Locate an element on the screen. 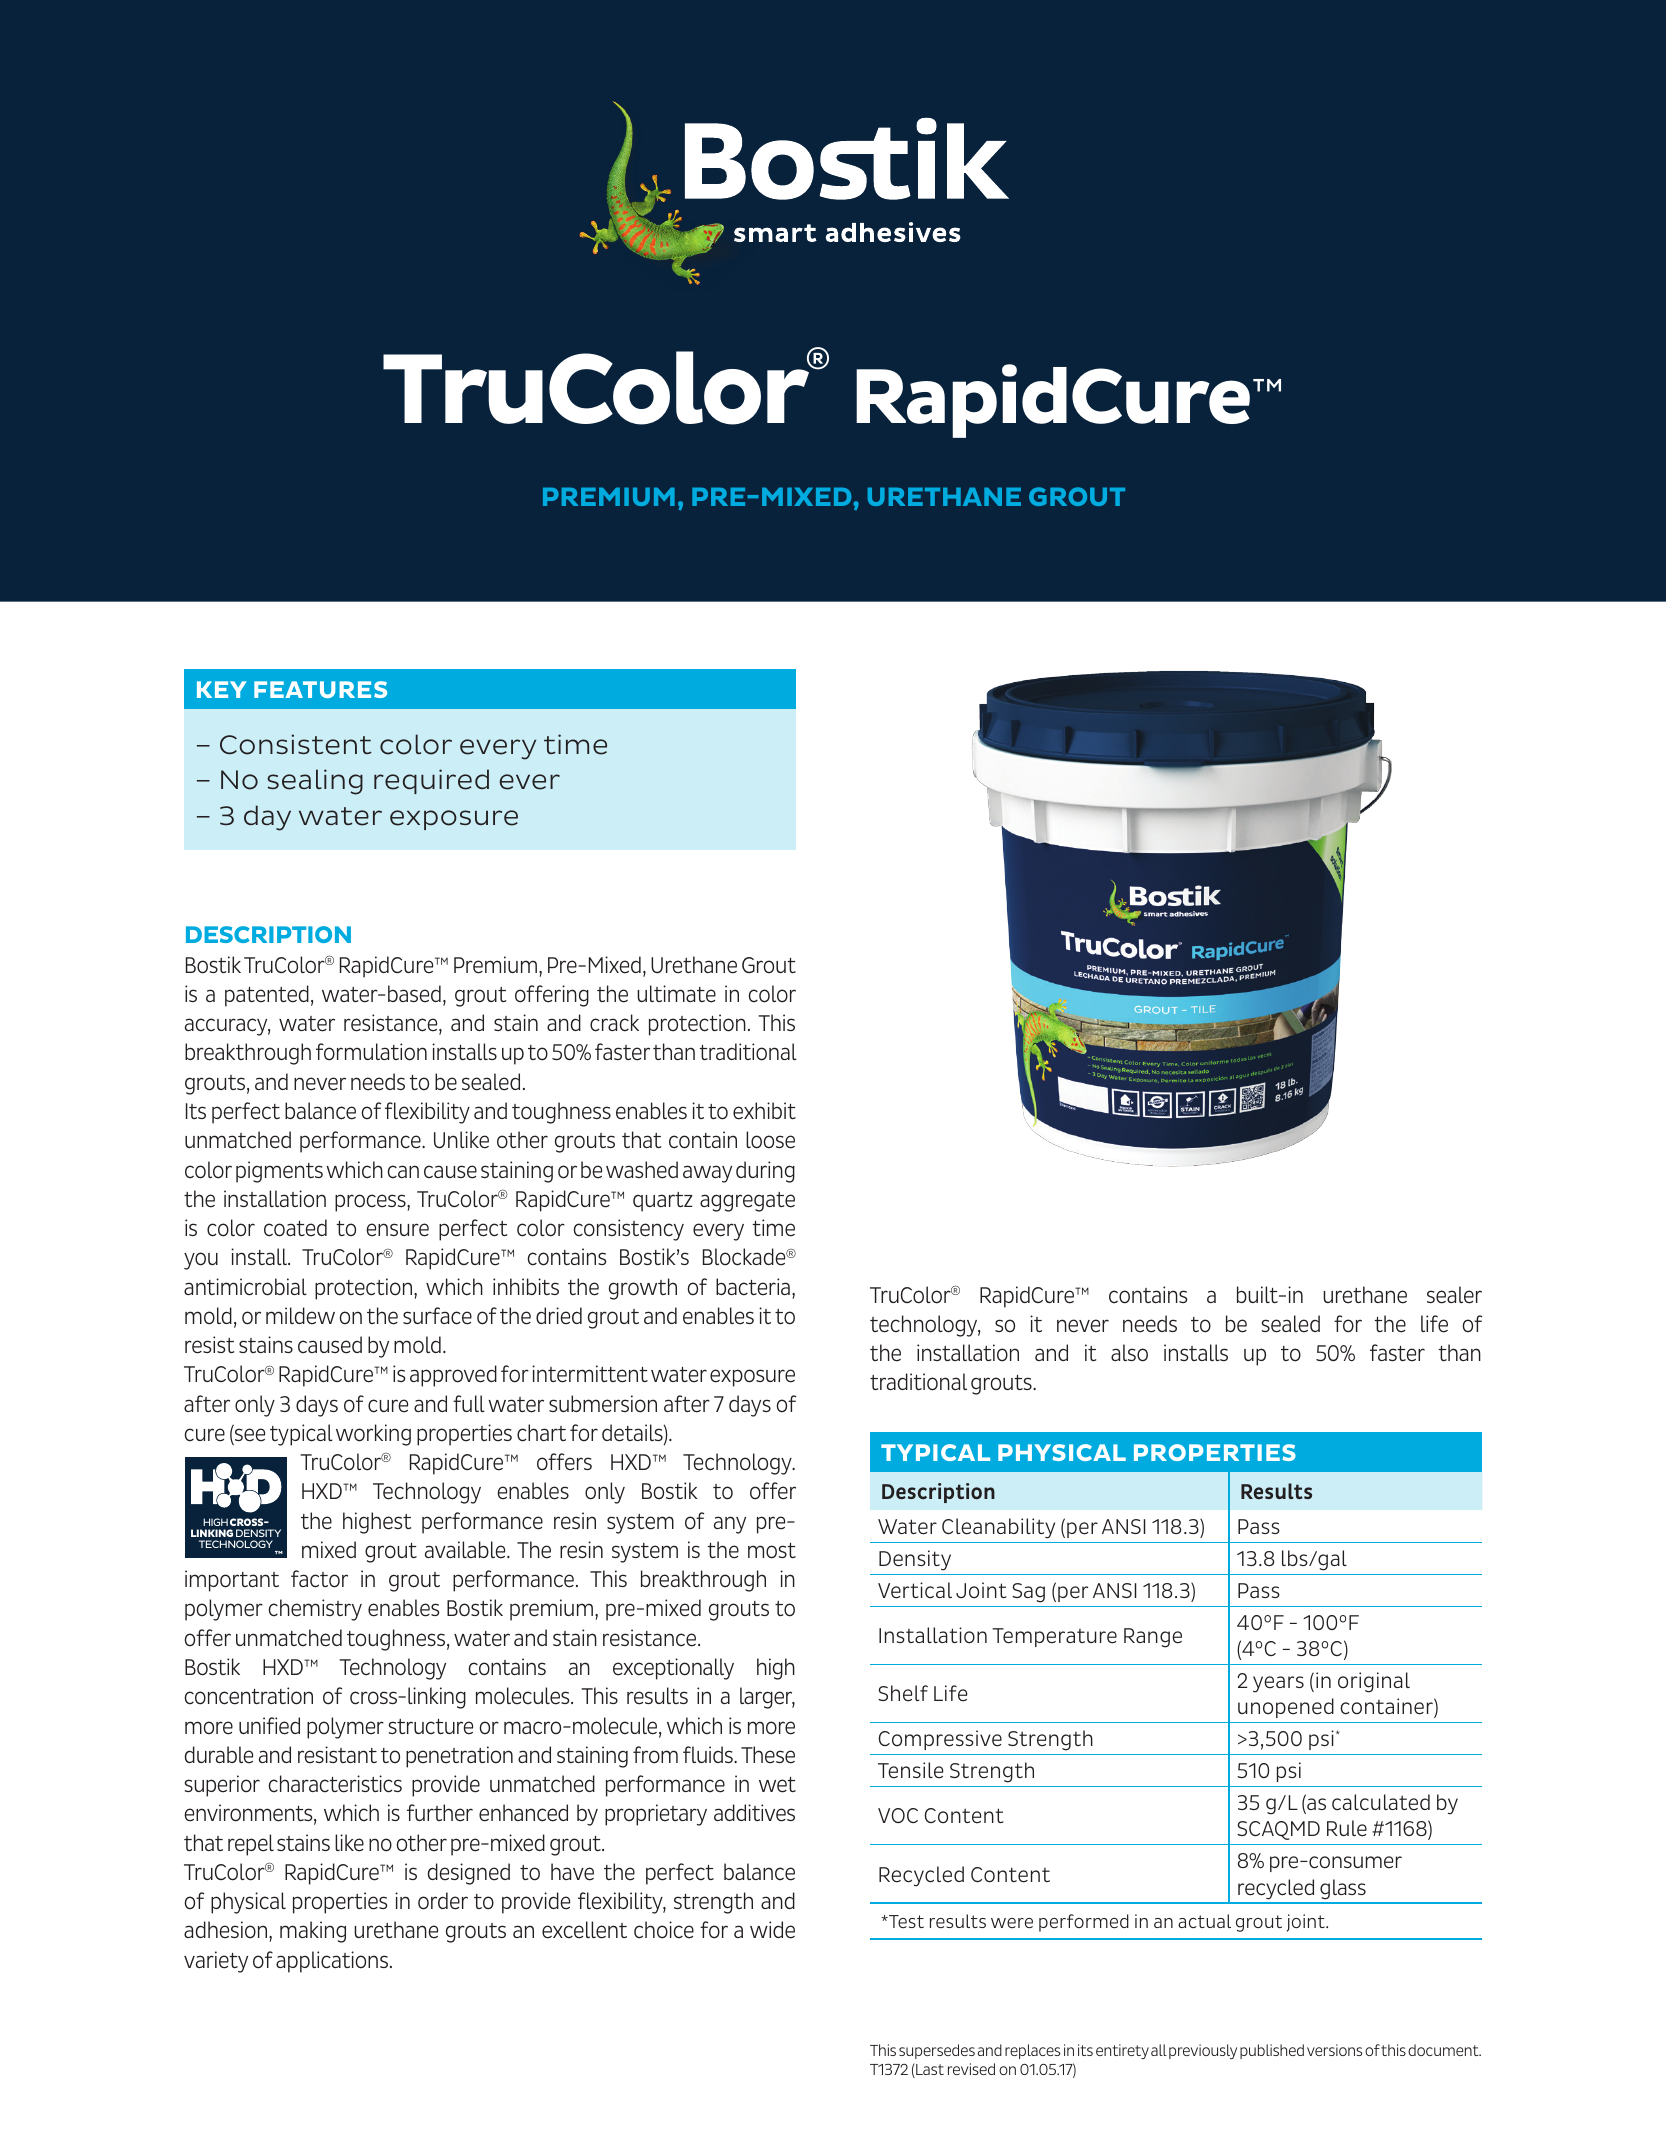 This screenshot has width=1666, height=2156. applications is located at coordinates (333, 1962).
